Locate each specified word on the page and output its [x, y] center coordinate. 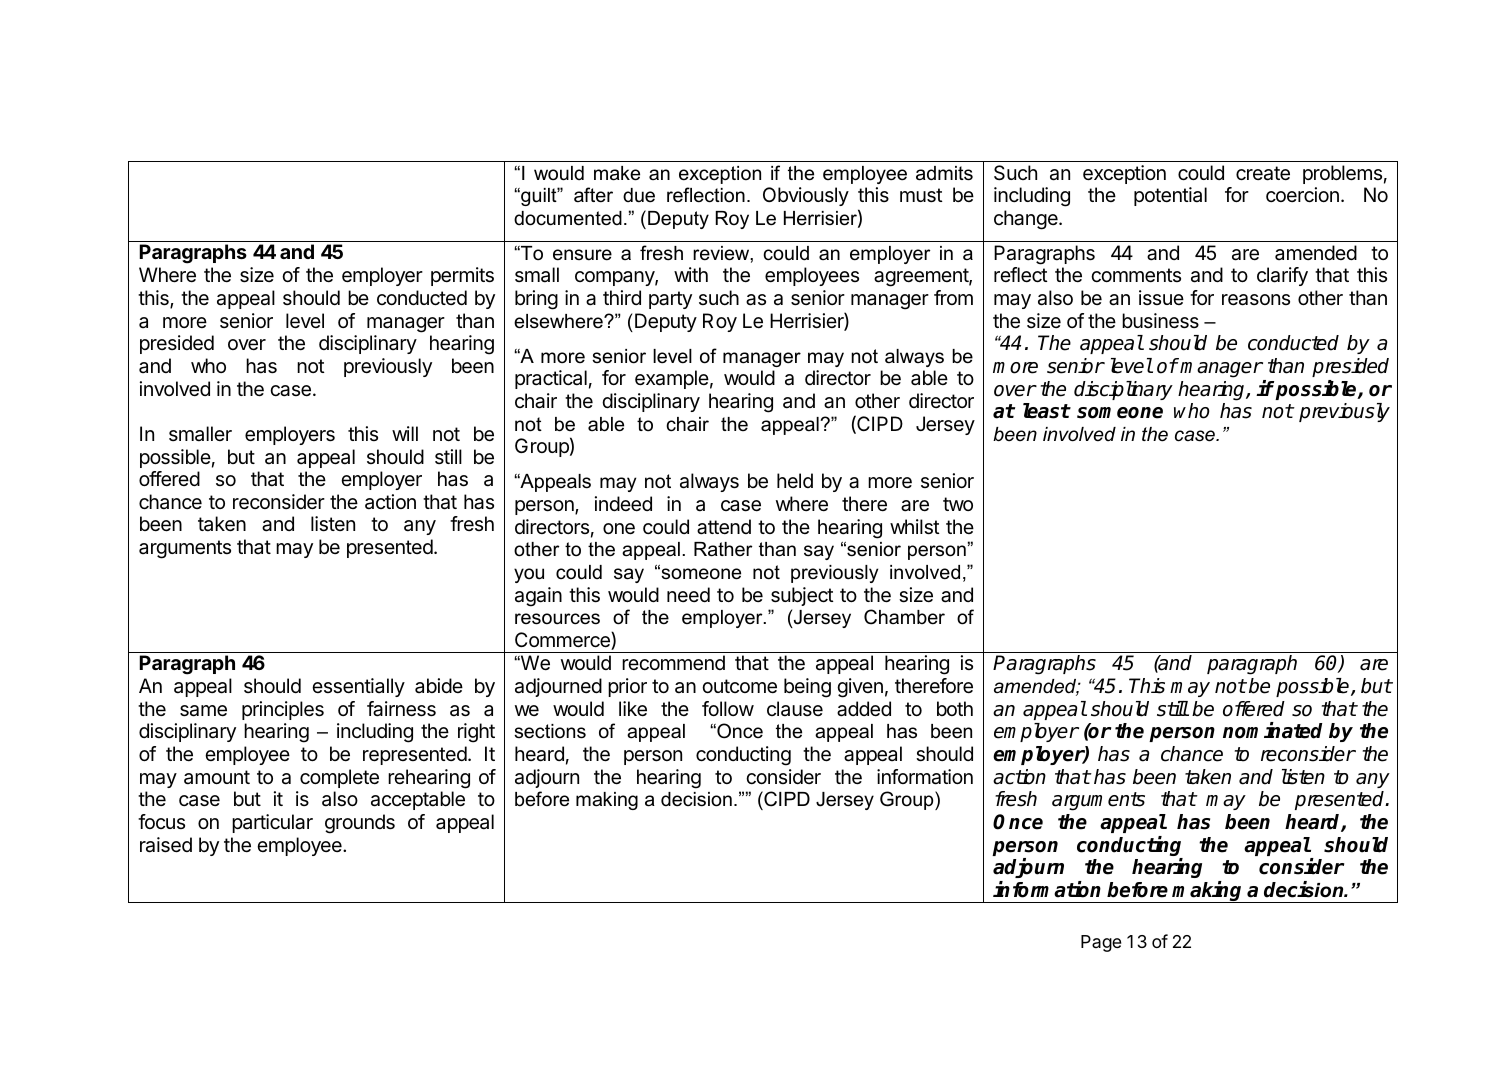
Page [1101, 943]
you [529, 575]
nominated [1272, 730]
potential [1170, 196]
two [958, 504]
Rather [723, 549]
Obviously [806, 196]
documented [568, 218]
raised [166, 845]
